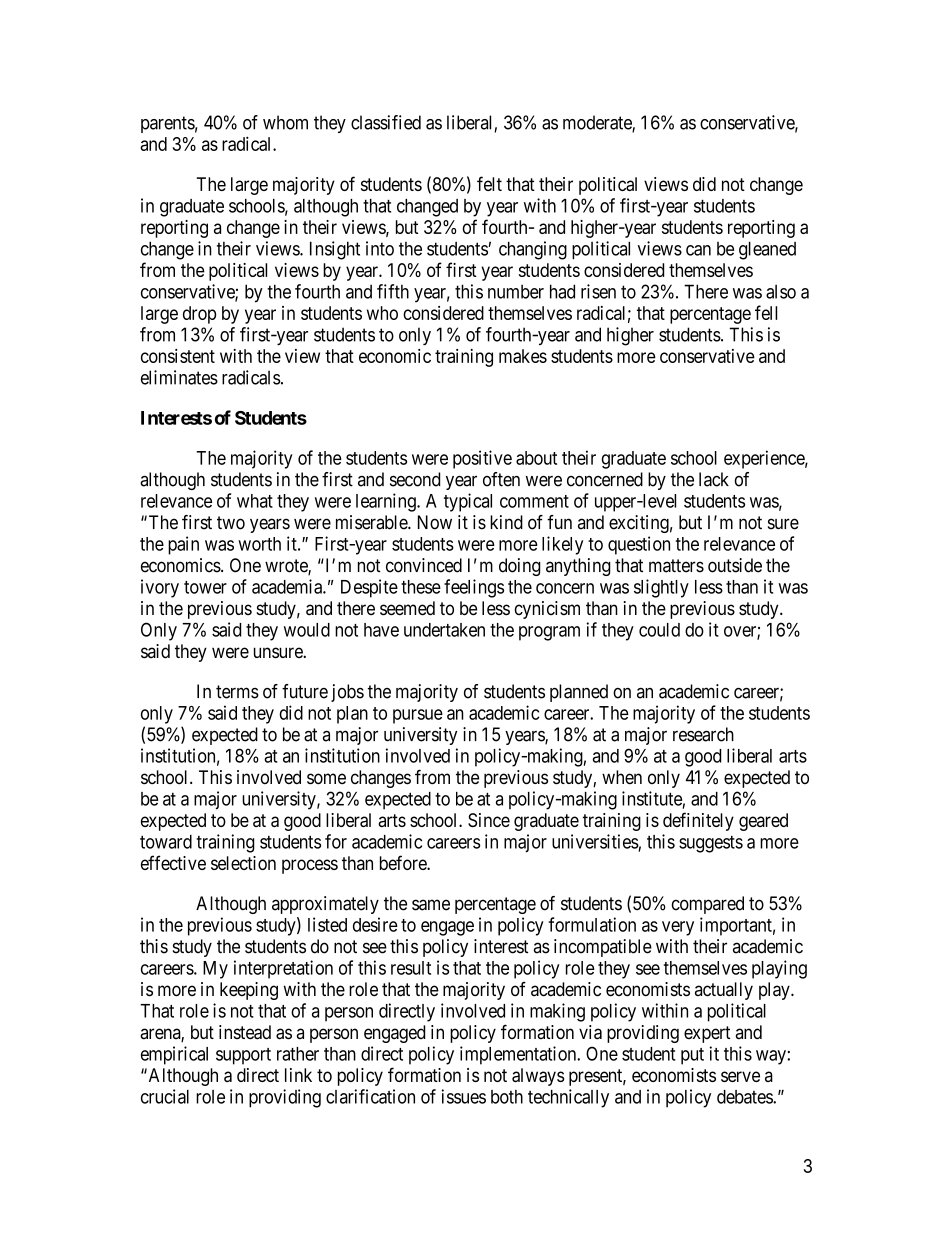 The width and height of the screenshot is (952, 1233). I want to click on issues, so click(463, 1096).
